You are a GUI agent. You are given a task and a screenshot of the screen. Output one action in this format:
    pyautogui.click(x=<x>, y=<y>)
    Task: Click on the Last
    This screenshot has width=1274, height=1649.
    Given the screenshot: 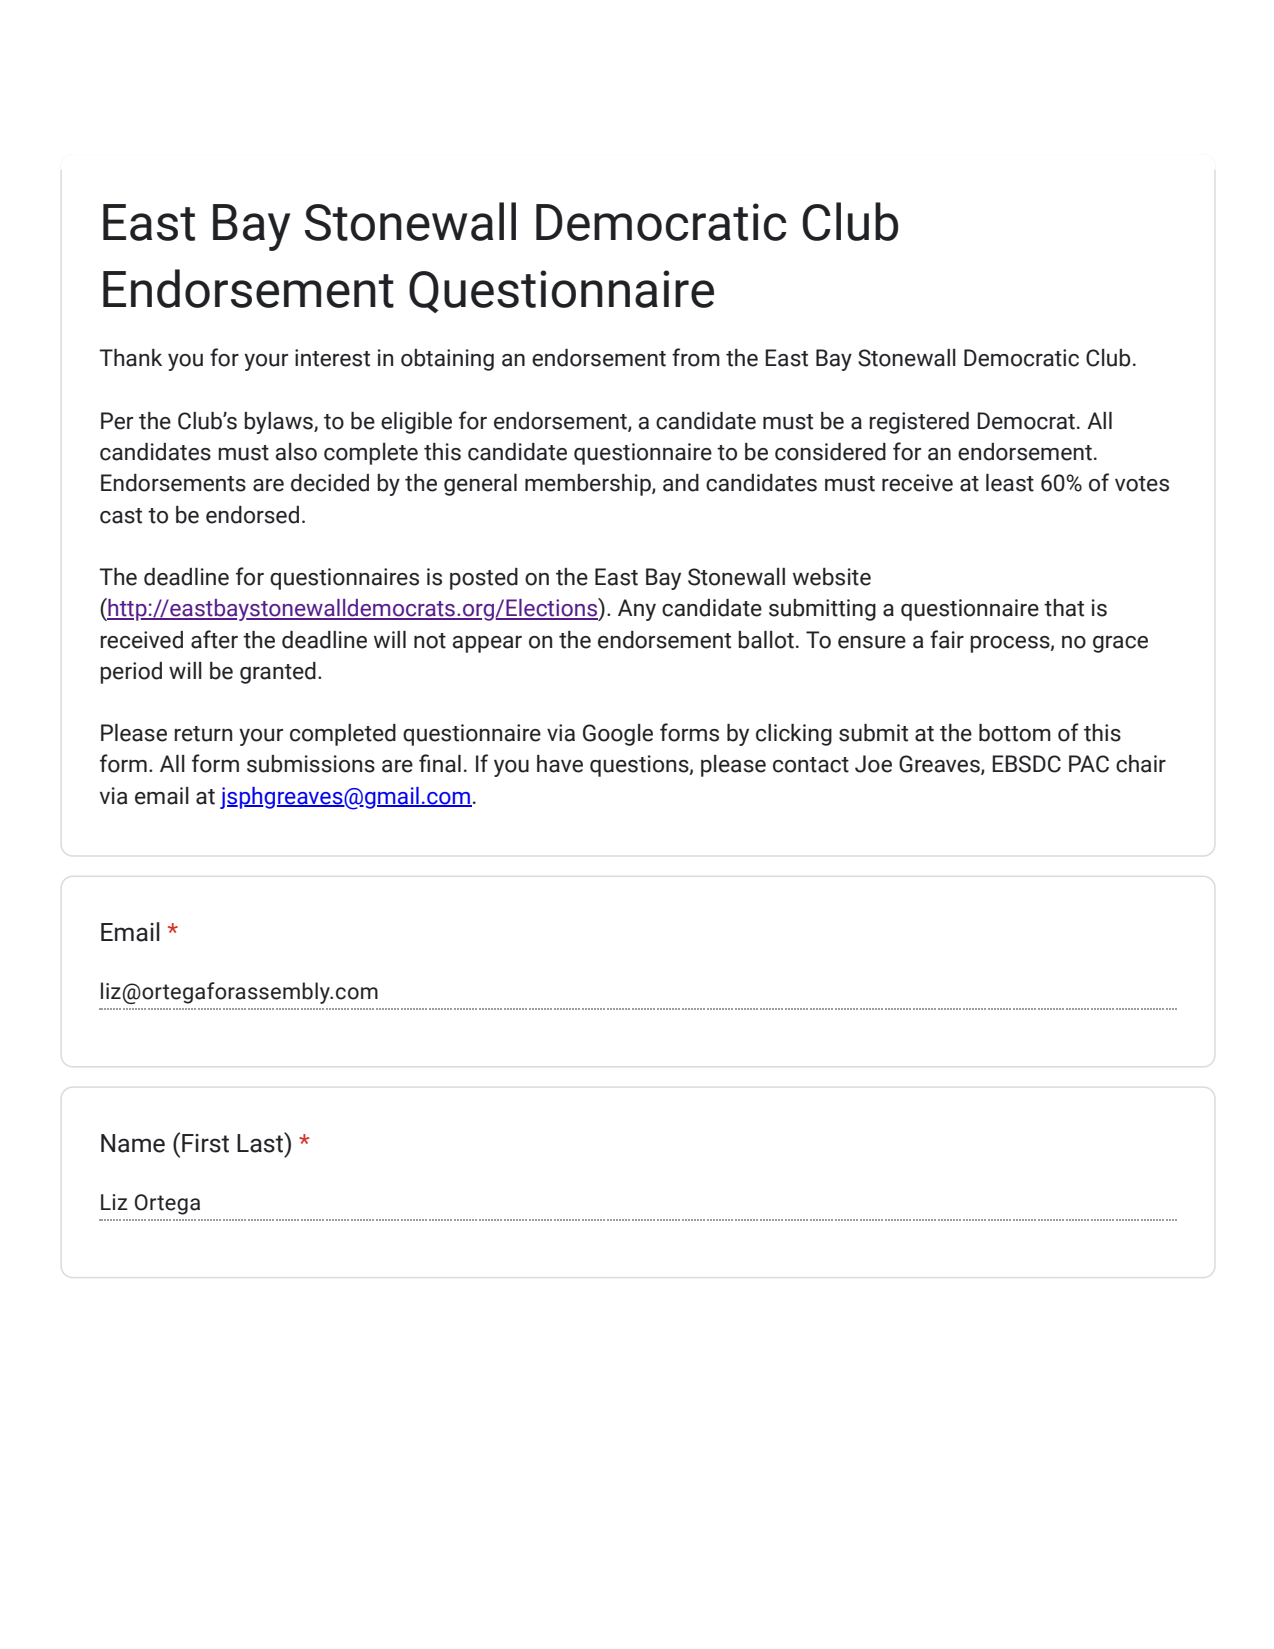 What is the action you would take?
    pyautogui.click(x=261, y=1142)
